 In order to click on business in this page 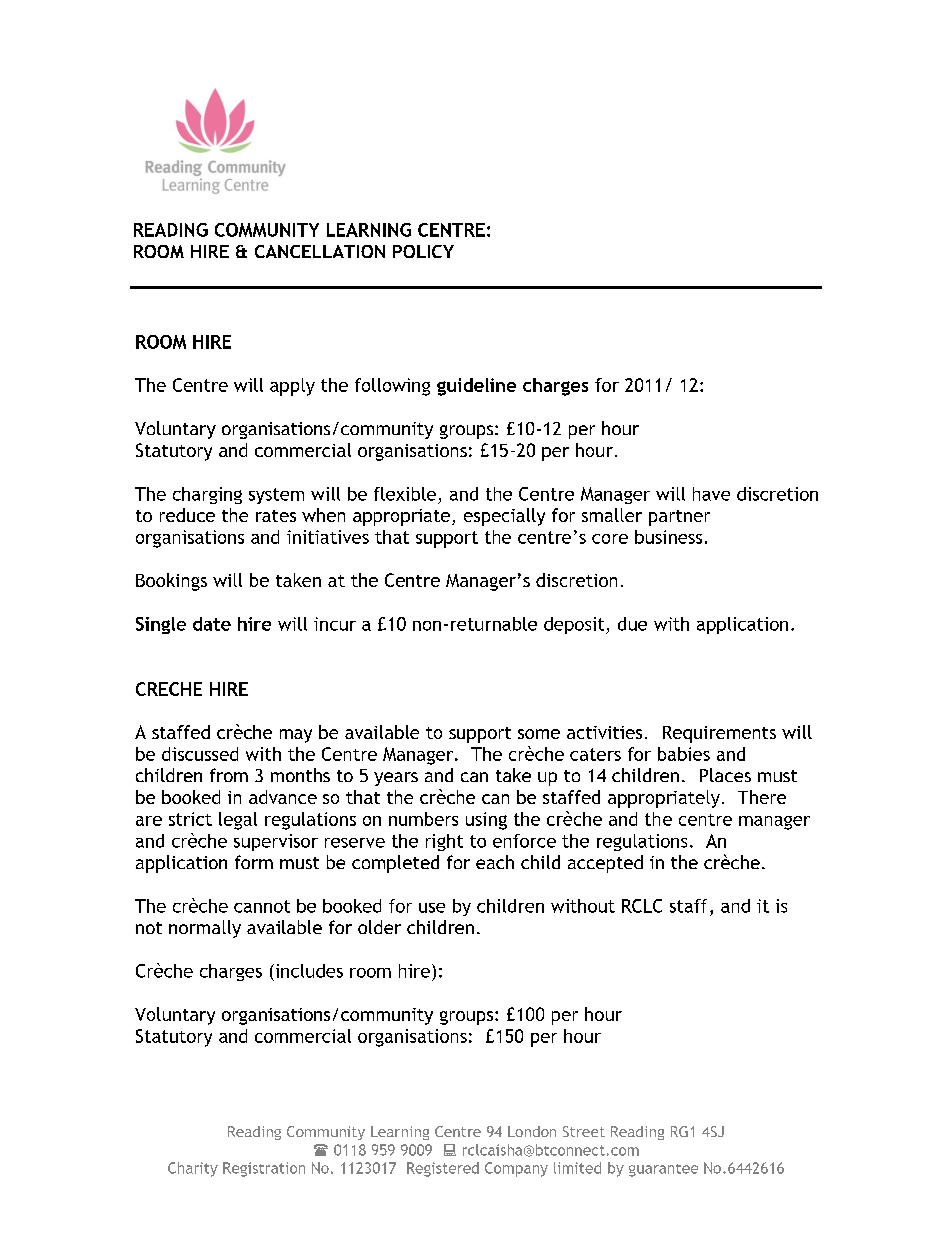, I will do `click(668, 537)`.
